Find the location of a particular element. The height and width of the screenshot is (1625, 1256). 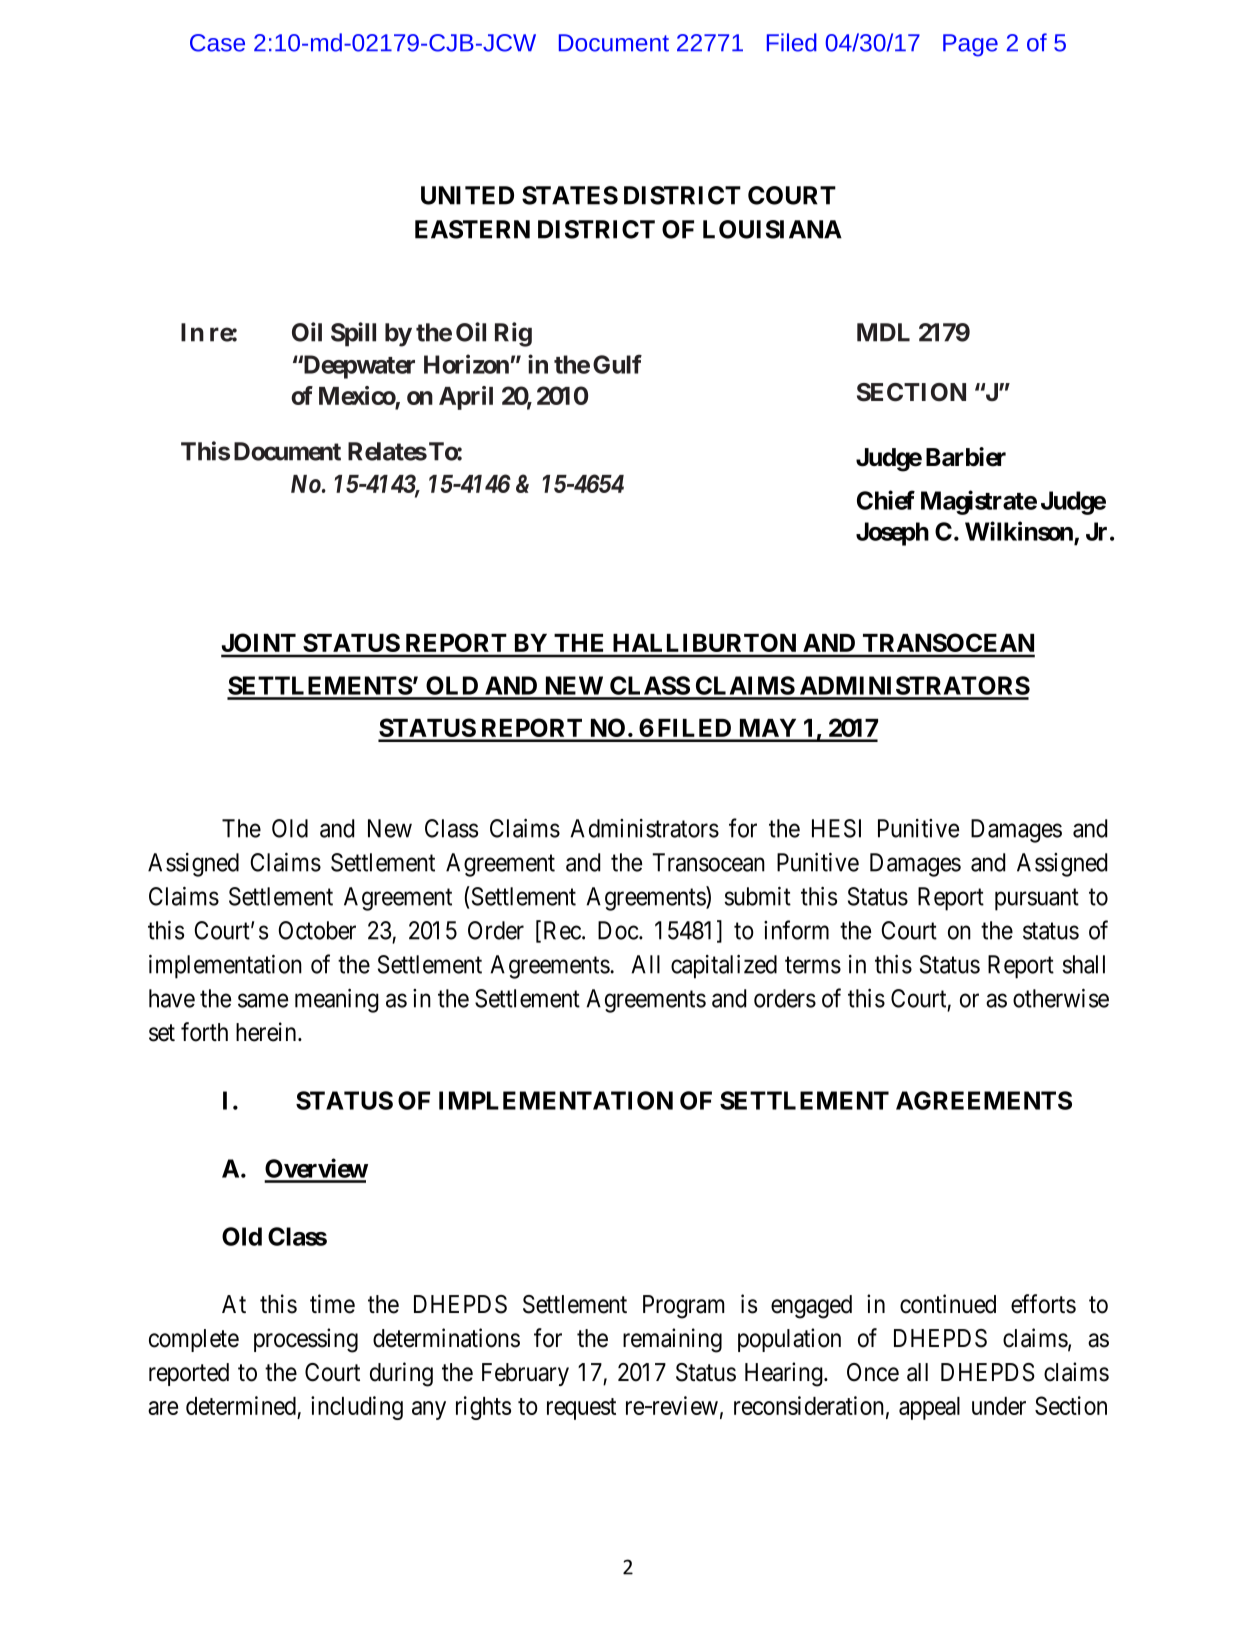

Case is located at coordinates (217, 43).
